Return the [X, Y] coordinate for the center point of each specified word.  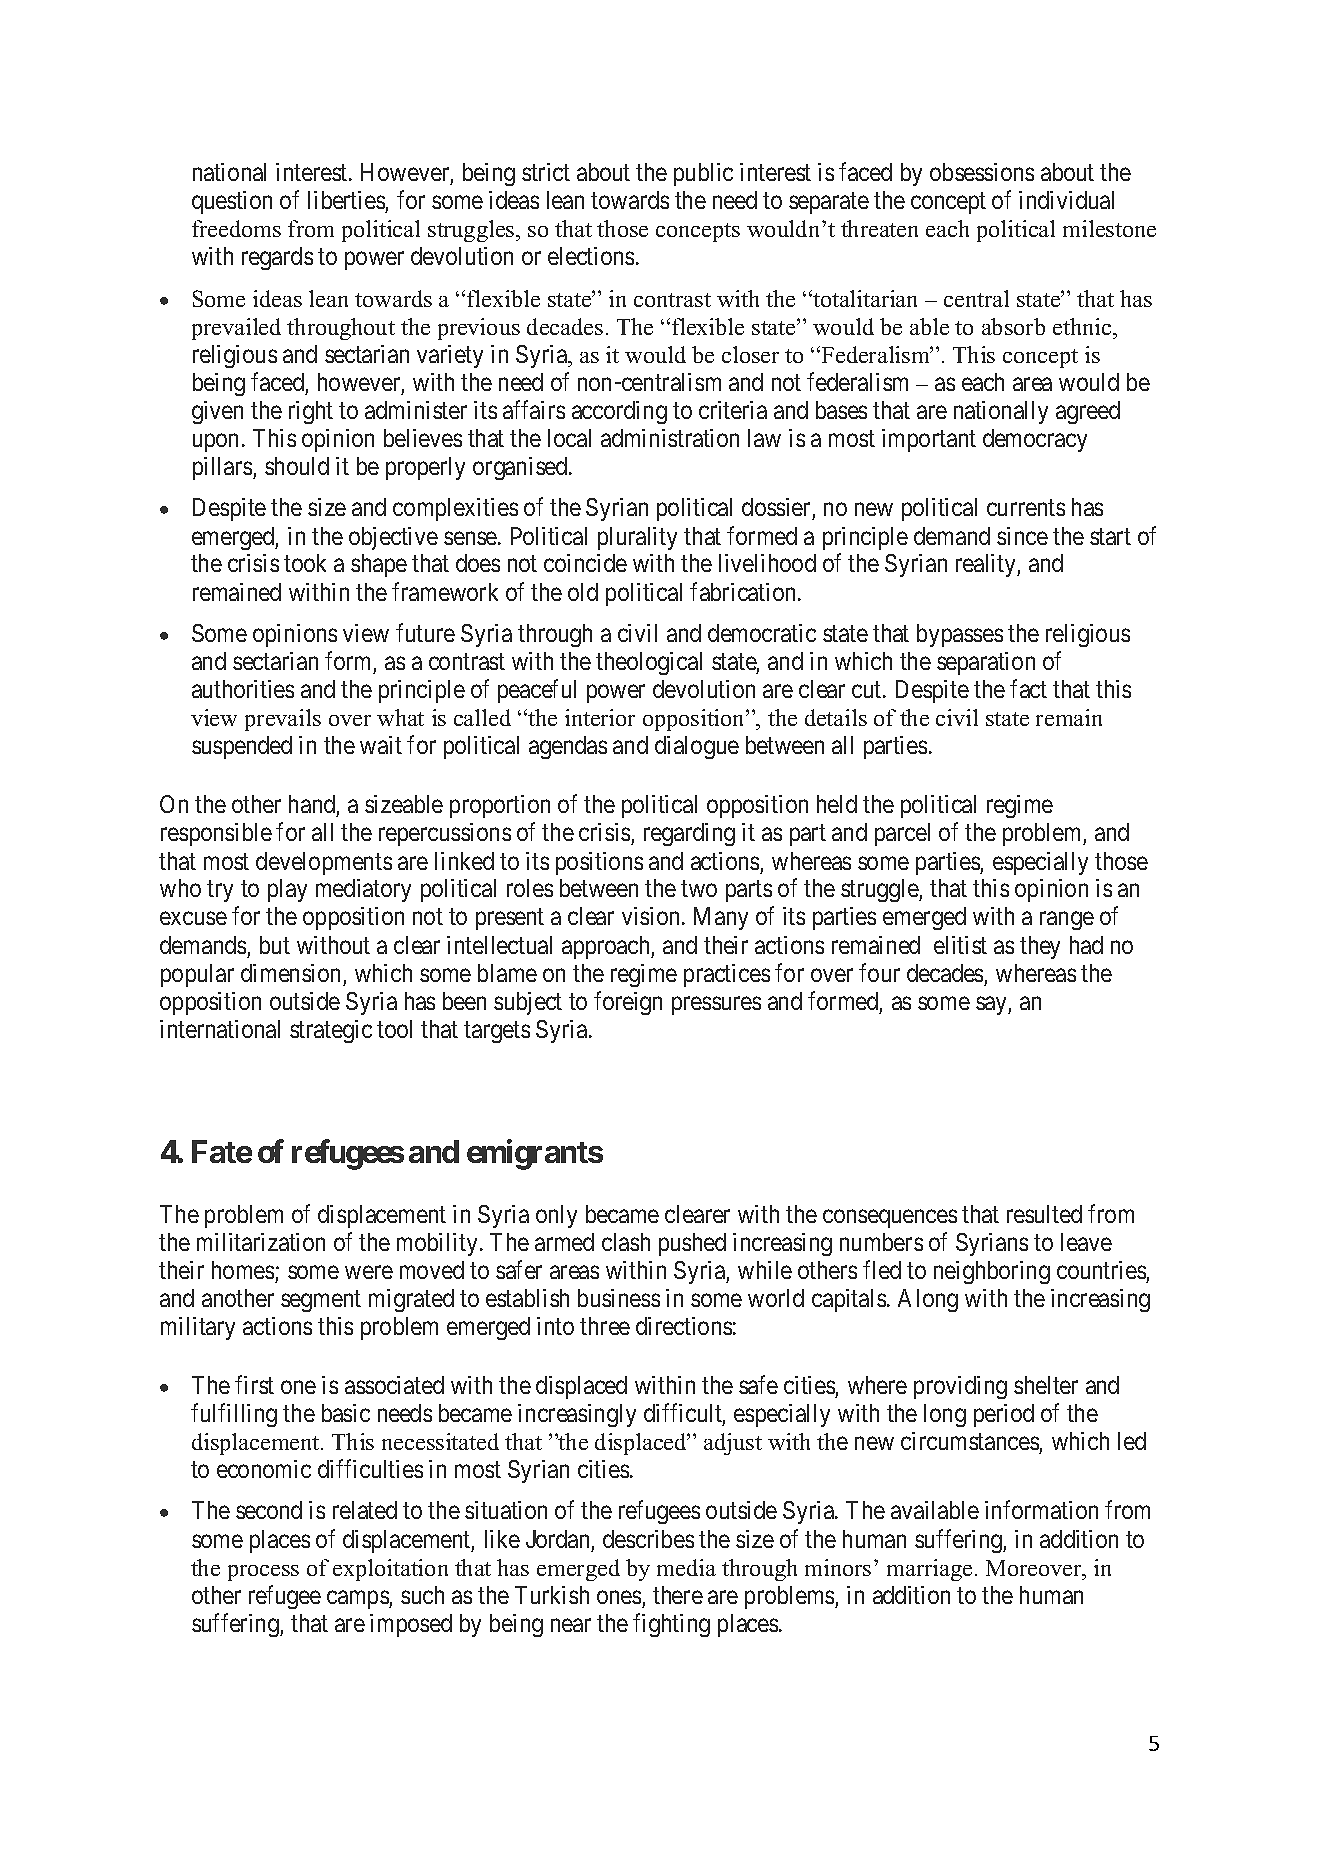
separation [986, 663]
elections [591, 256]
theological [649, 663]
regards [277, 258]
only [556, 1216]
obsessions [982, 172]
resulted [1044, 1214]
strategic [331, 1031]
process [263, 1573]
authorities [243, 689]
